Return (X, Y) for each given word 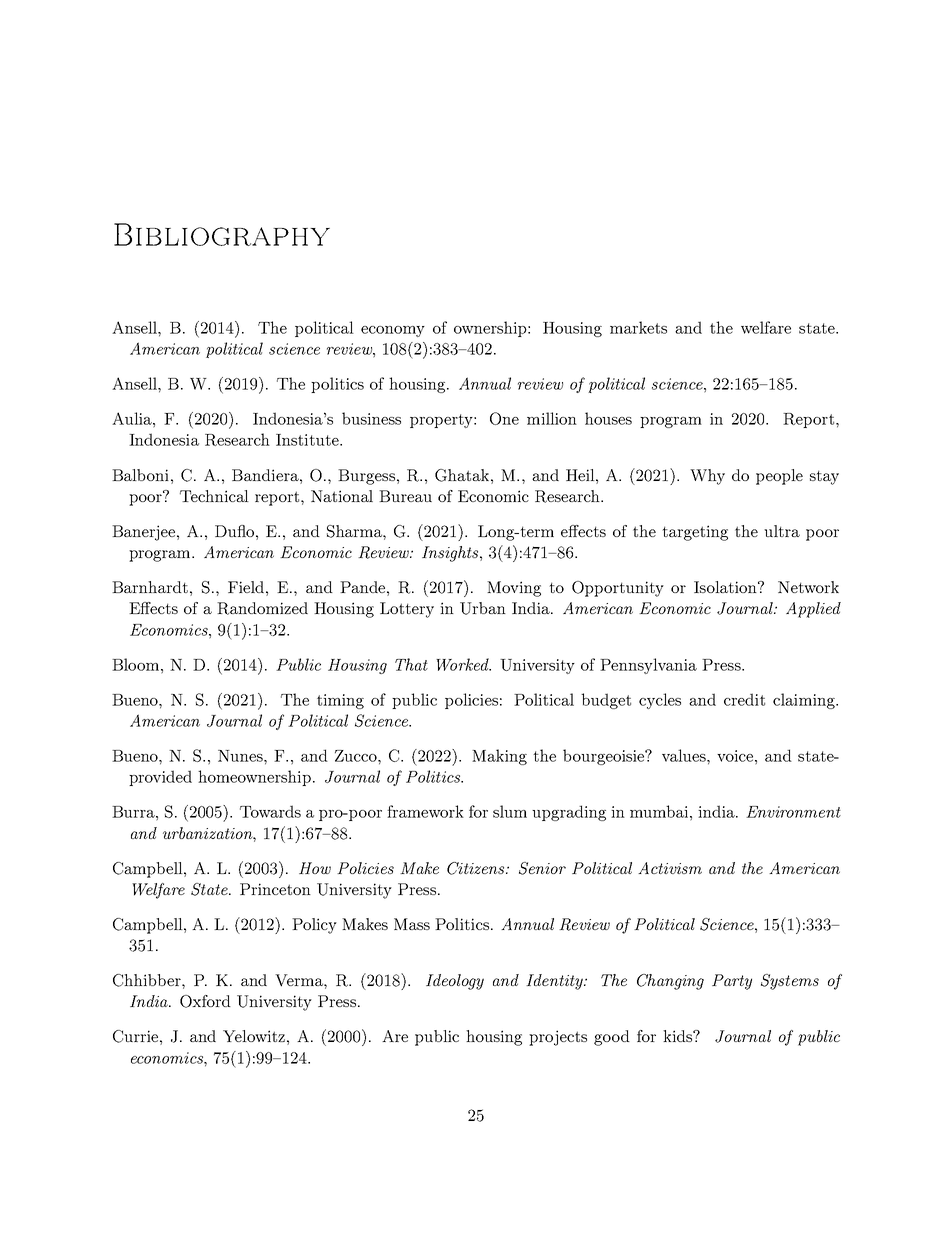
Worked (463, 664)
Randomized (262, 608)
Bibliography (222, 234)
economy (393, 331)
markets (638, 327)
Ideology (455, 982)
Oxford (205, 1001)
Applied (813, 610)
